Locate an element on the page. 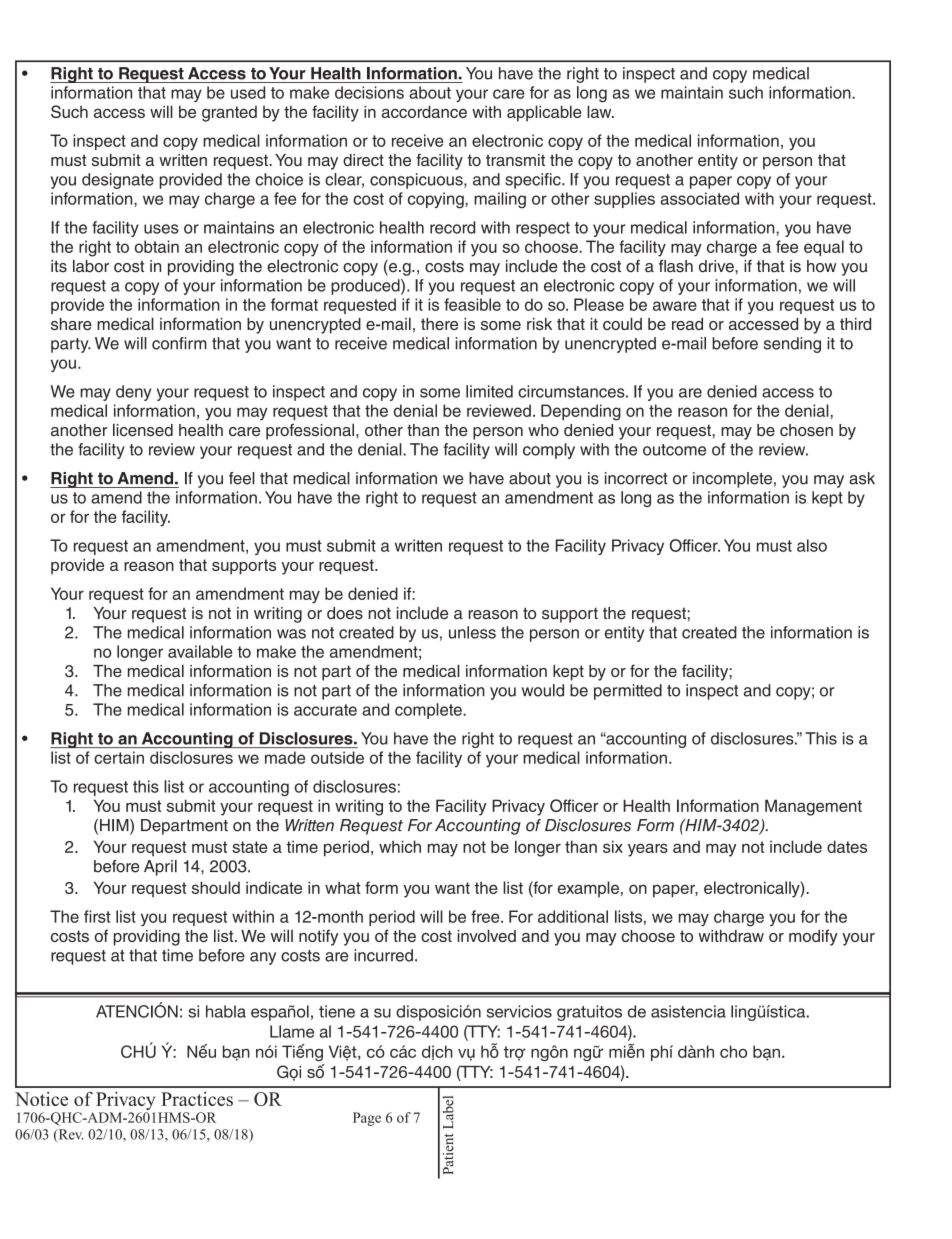 The height and width of the image is (1239, 952). sending is located at coordinates (792, 345).
